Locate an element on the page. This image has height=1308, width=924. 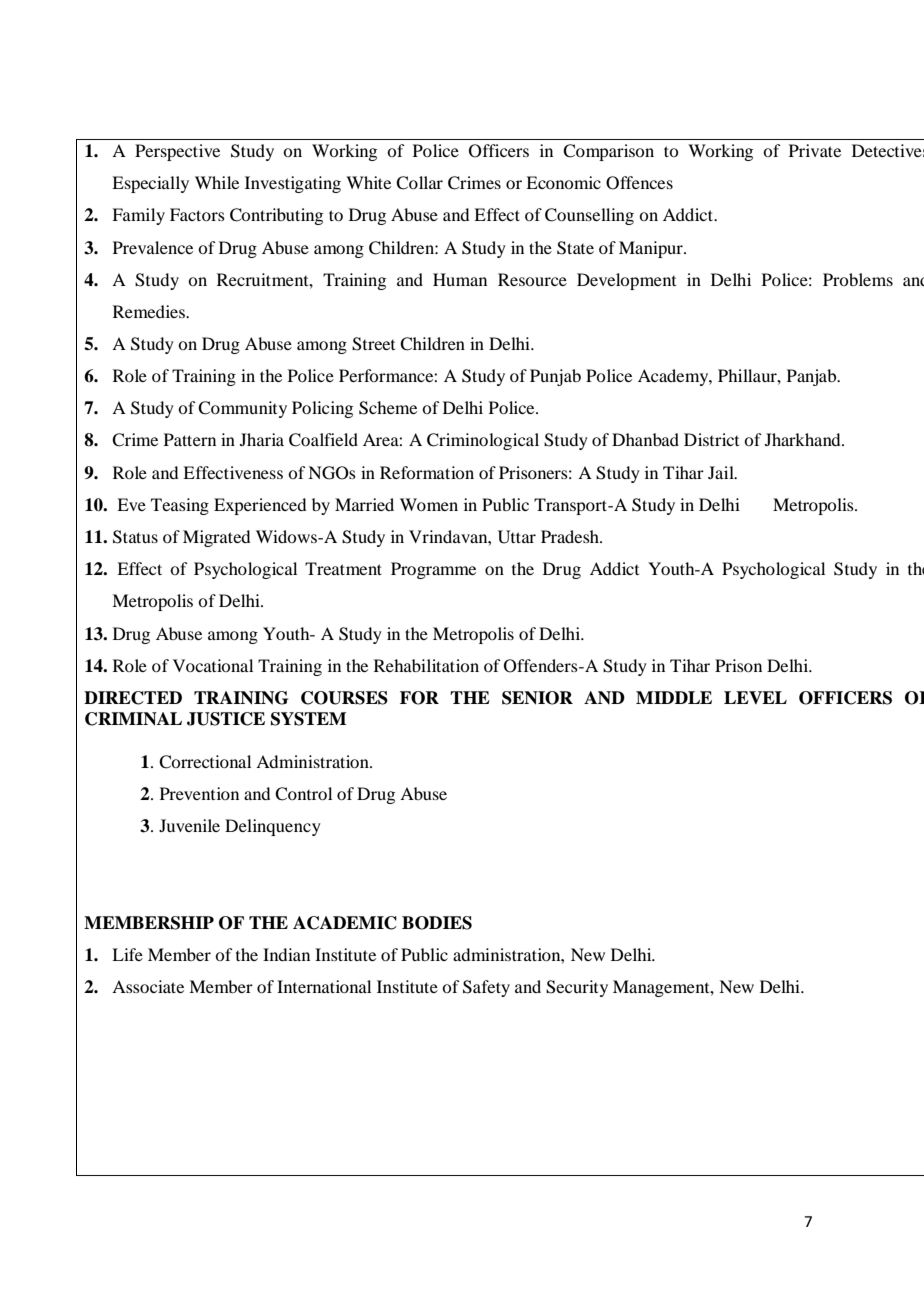
Private is located at coordinates (815, 150).
